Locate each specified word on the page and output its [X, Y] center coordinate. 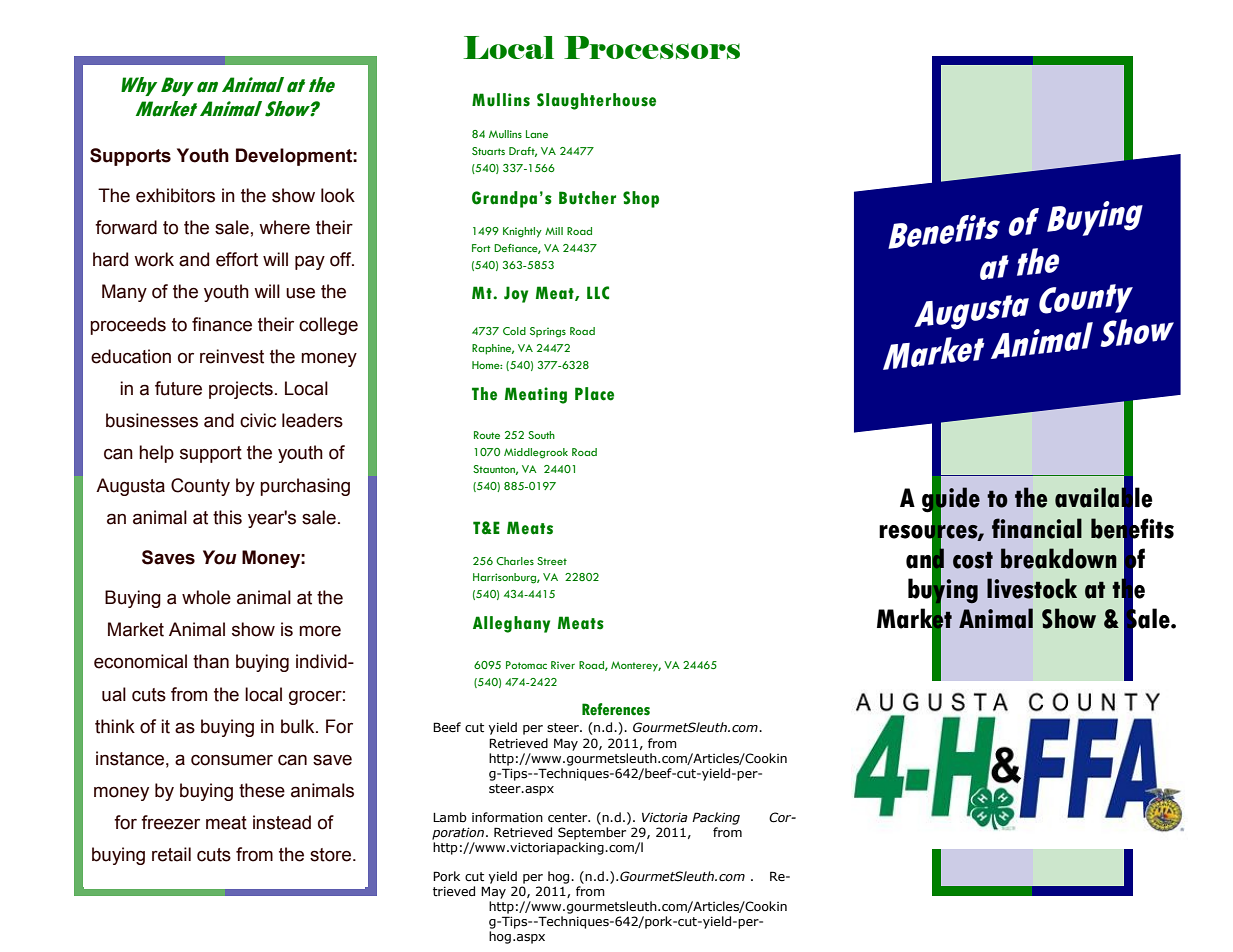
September [592, 833]
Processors [652, 48]
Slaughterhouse [596, 101]
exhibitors [175, 195]
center [569, 818]
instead [282, 822]
